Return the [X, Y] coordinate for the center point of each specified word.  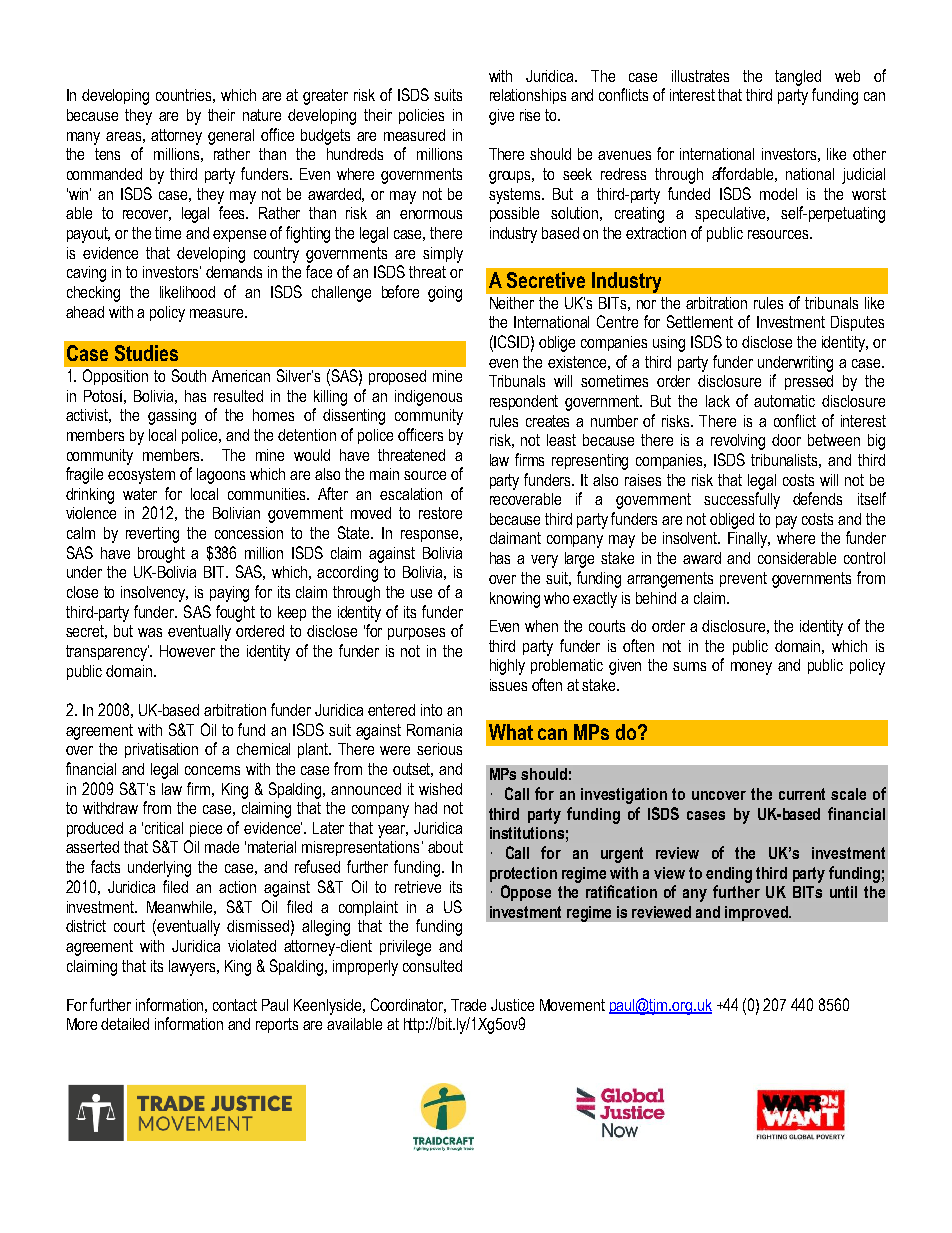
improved [757, 913]
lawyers [193, 968]
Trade [468, 1005]
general [231, 137]
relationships [528, 96]
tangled [798, 78]
